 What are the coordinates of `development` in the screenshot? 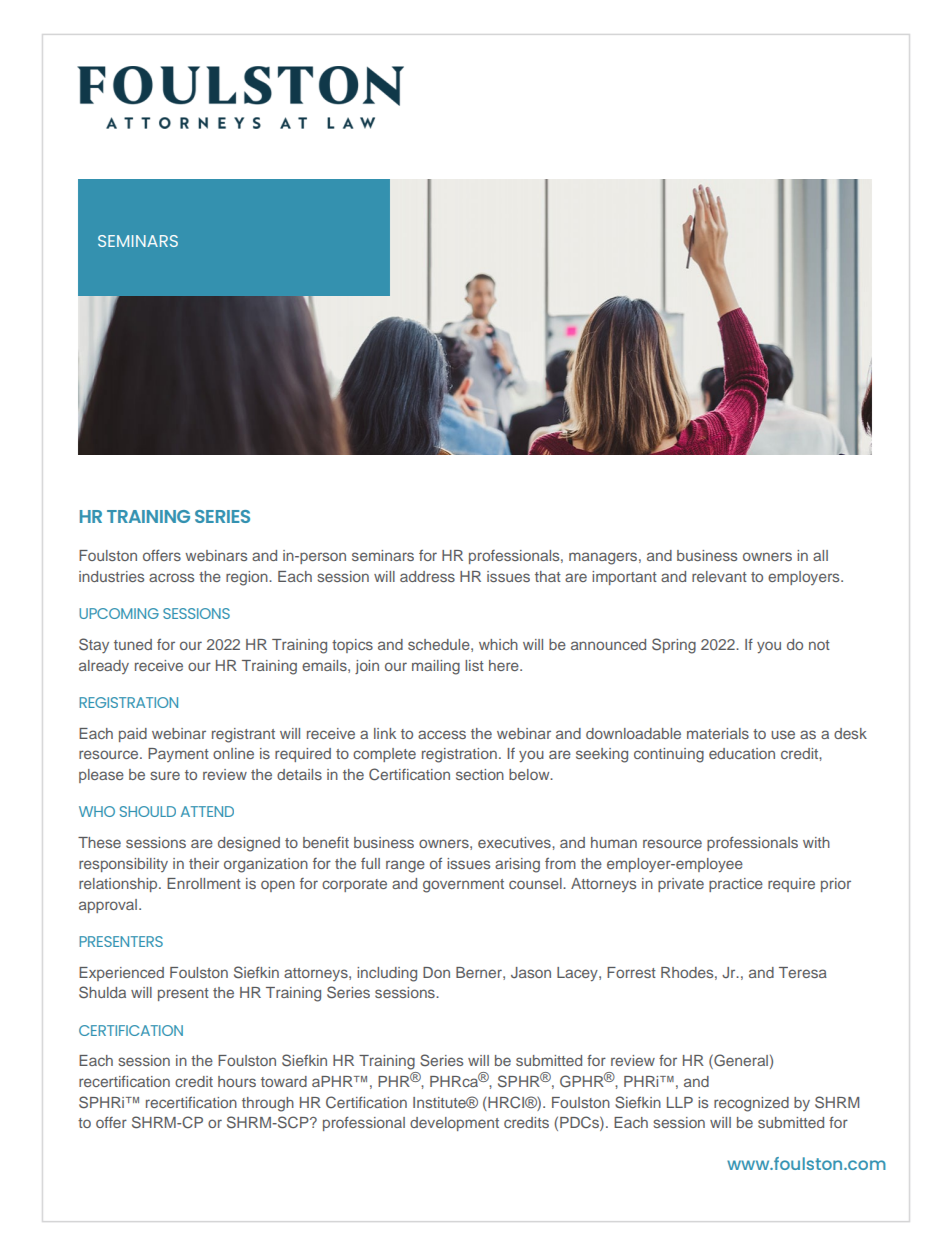 It's located at (454, 1124).
